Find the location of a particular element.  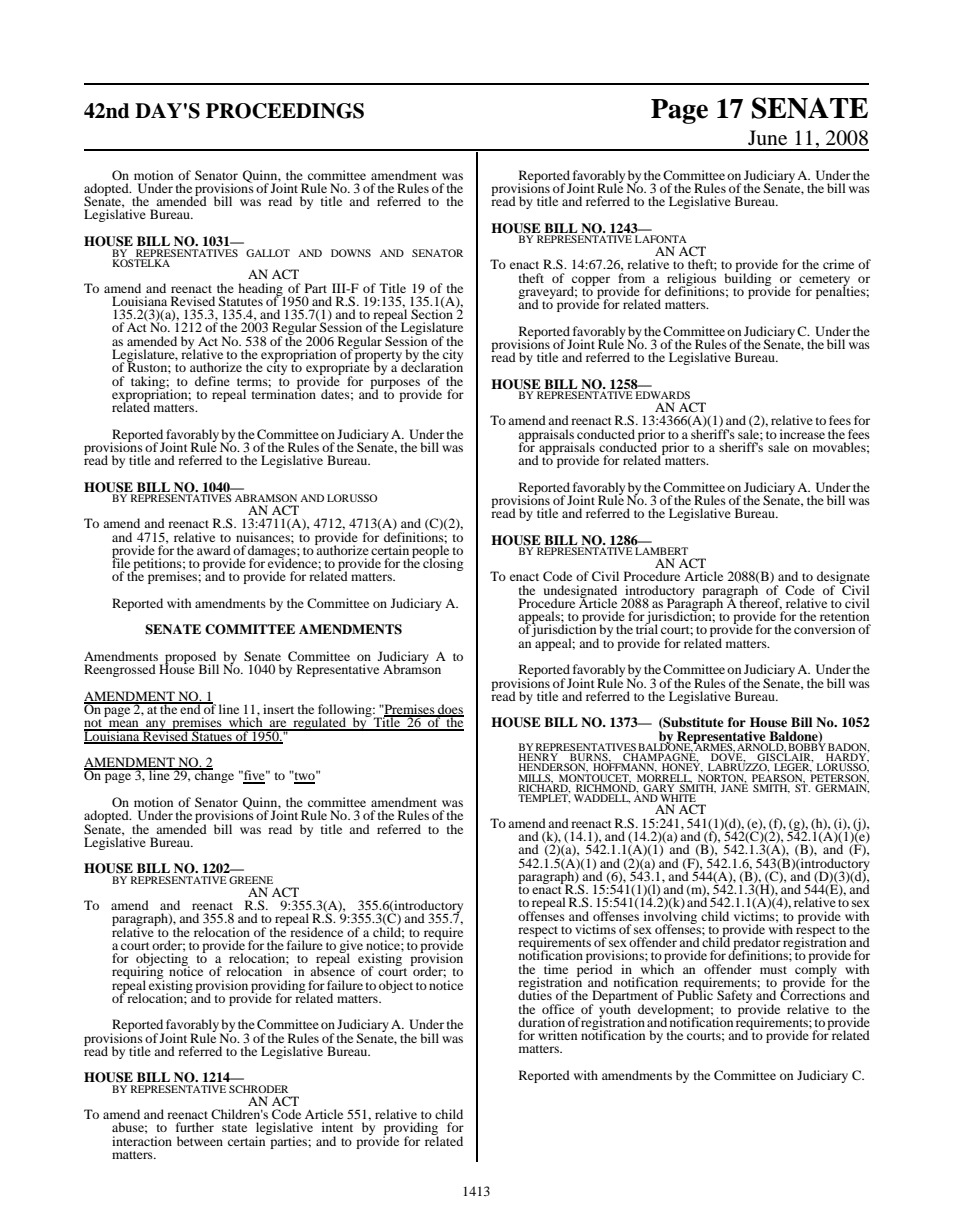

does is located at coordinates (450, 710).
